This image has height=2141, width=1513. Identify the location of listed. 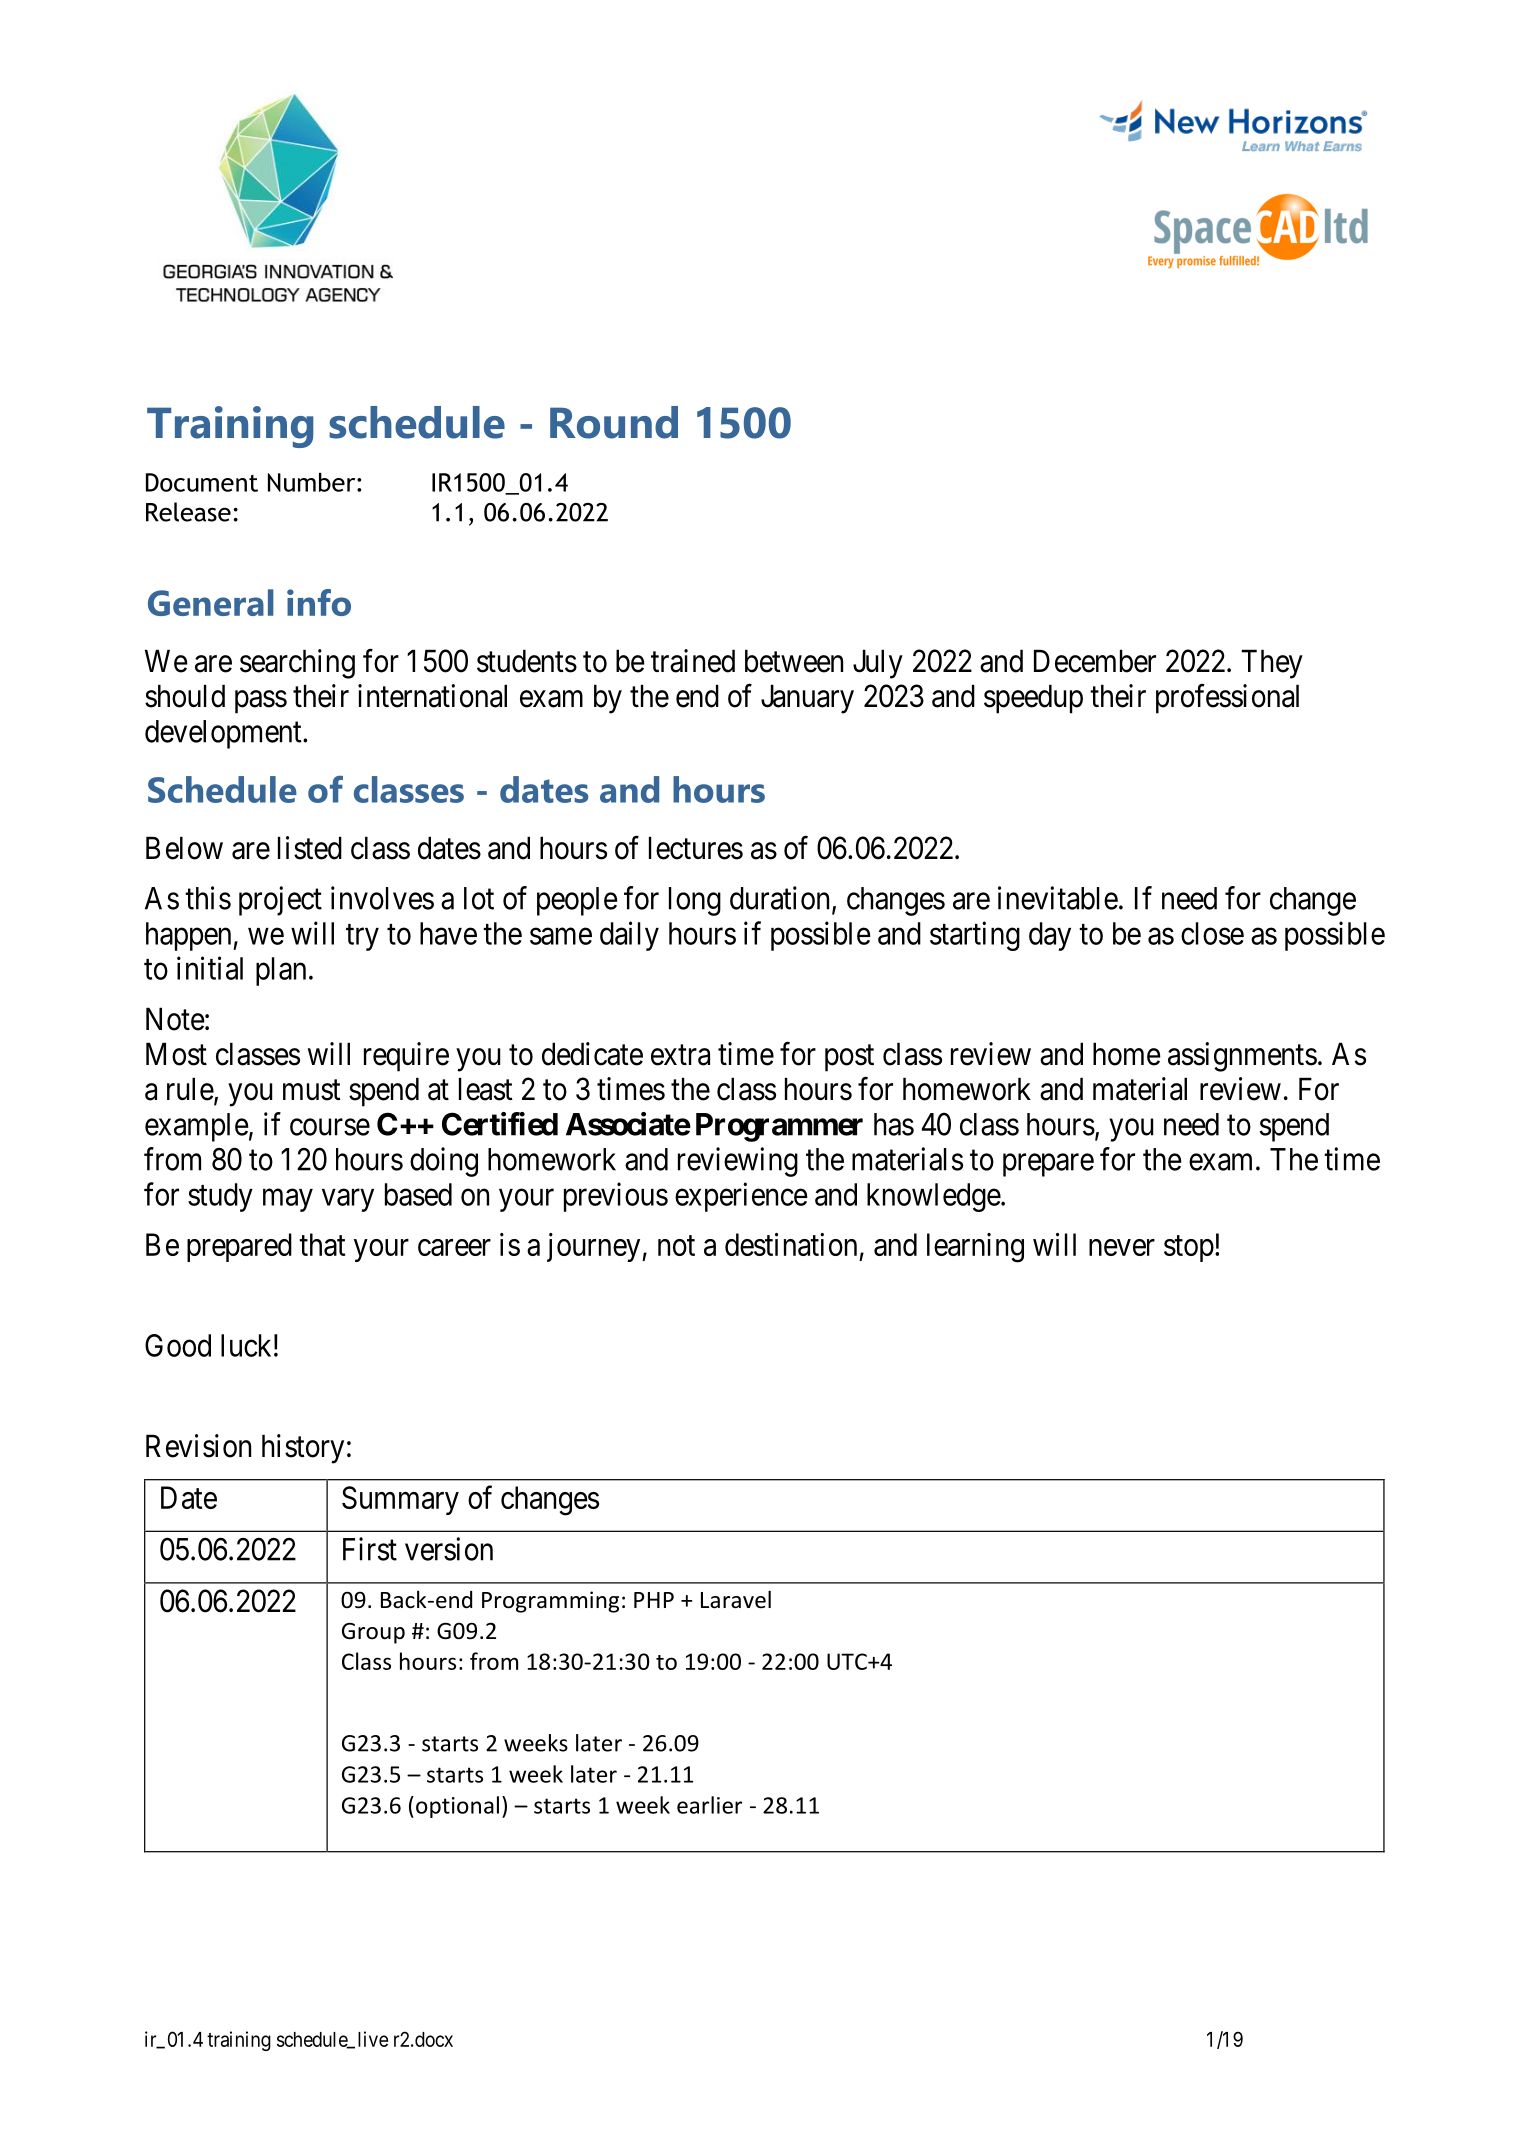
(310, 848).
